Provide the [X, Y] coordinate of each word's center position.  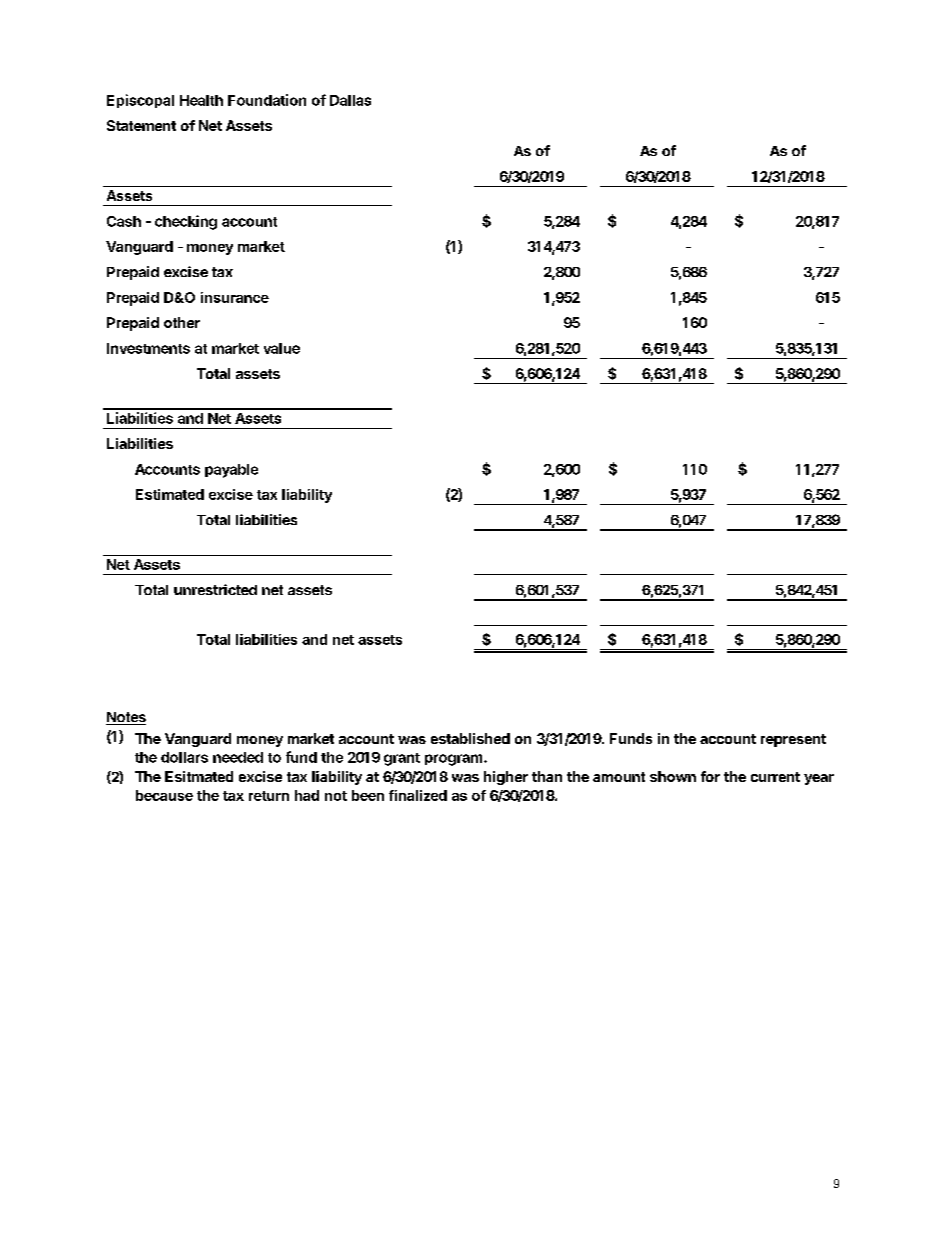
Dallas [350, 100]
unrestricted [215, 589]
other [182, 322]
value [282, 348]
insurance [235, 297]
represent [793, 740]
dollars [184, 757]
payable [231, 471]
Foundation [267, 100]
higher [506, 778]
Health [201, 100]
